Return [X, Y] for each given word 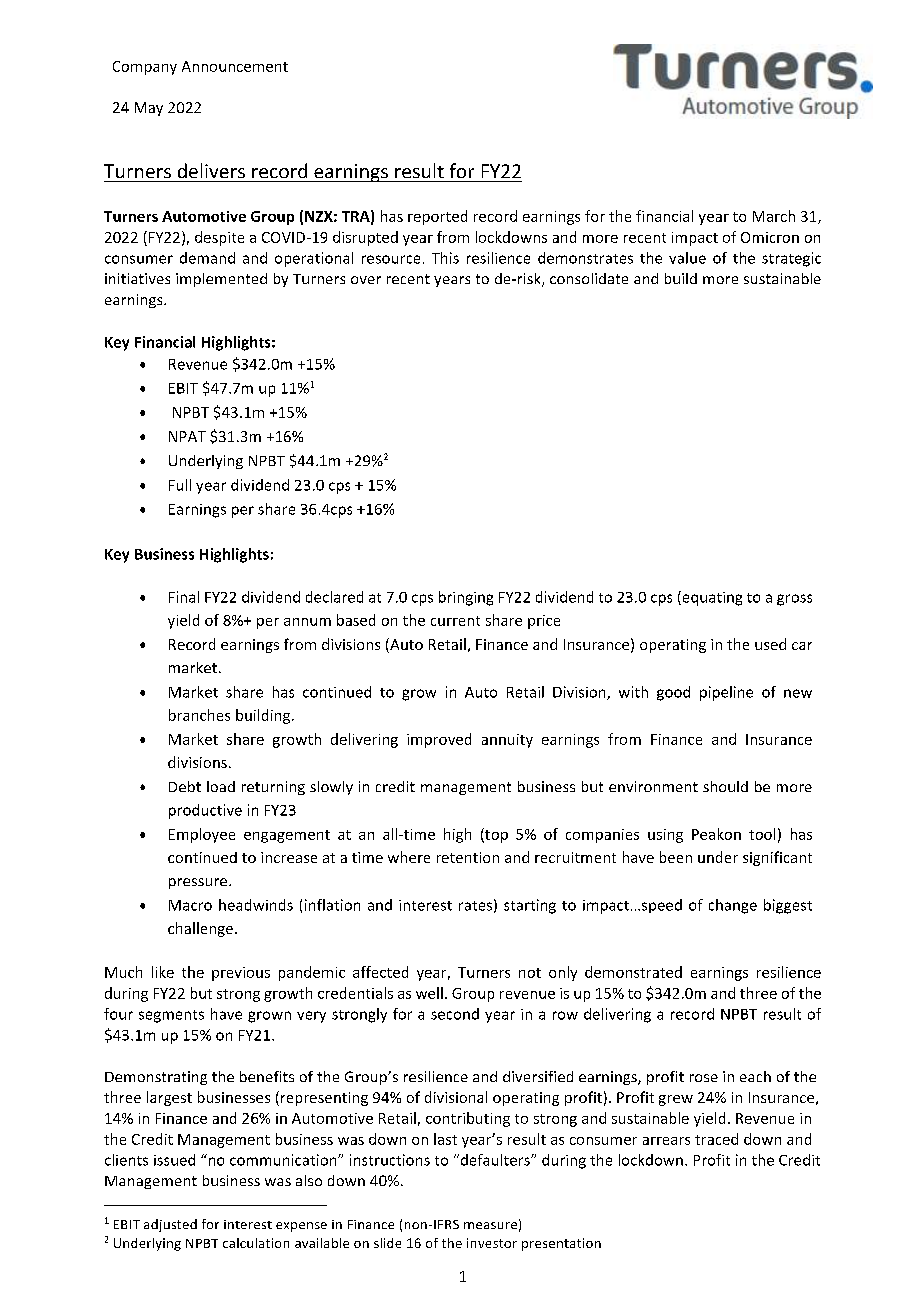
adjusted [170, 1225]
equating [711, 598]
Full [180, 485]
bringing [466, 598]
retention [468, 857]
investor [492, 1243]
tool [762, 834]
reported [437, 217]
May [149, 109]
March [774, 216]
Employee [202, 835]
